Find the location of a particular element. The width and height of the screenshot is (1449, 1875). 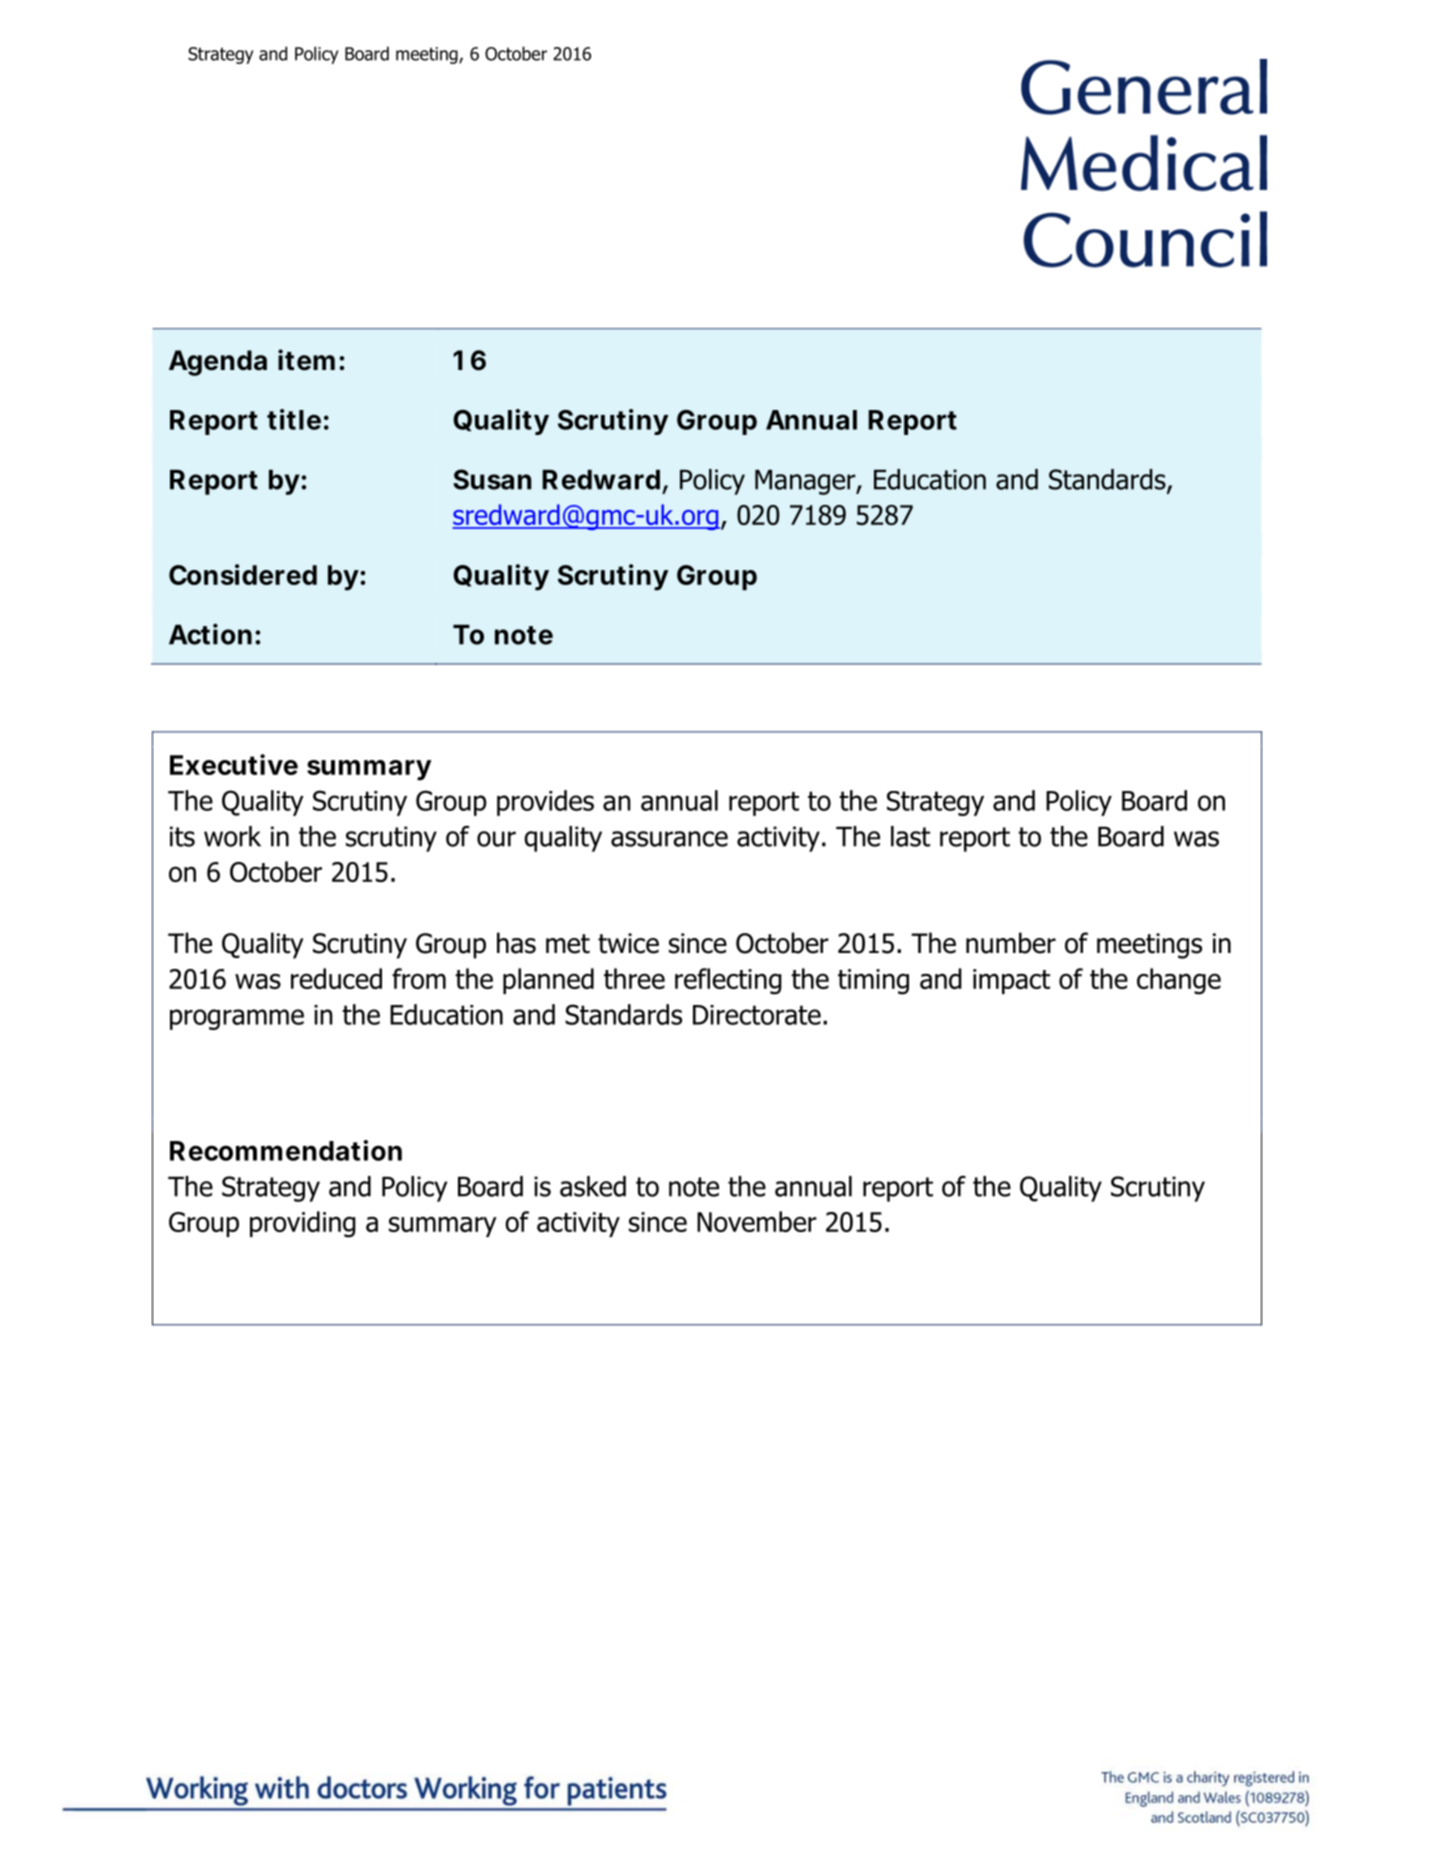

Directorate is located at coordinates (757, 1015).
